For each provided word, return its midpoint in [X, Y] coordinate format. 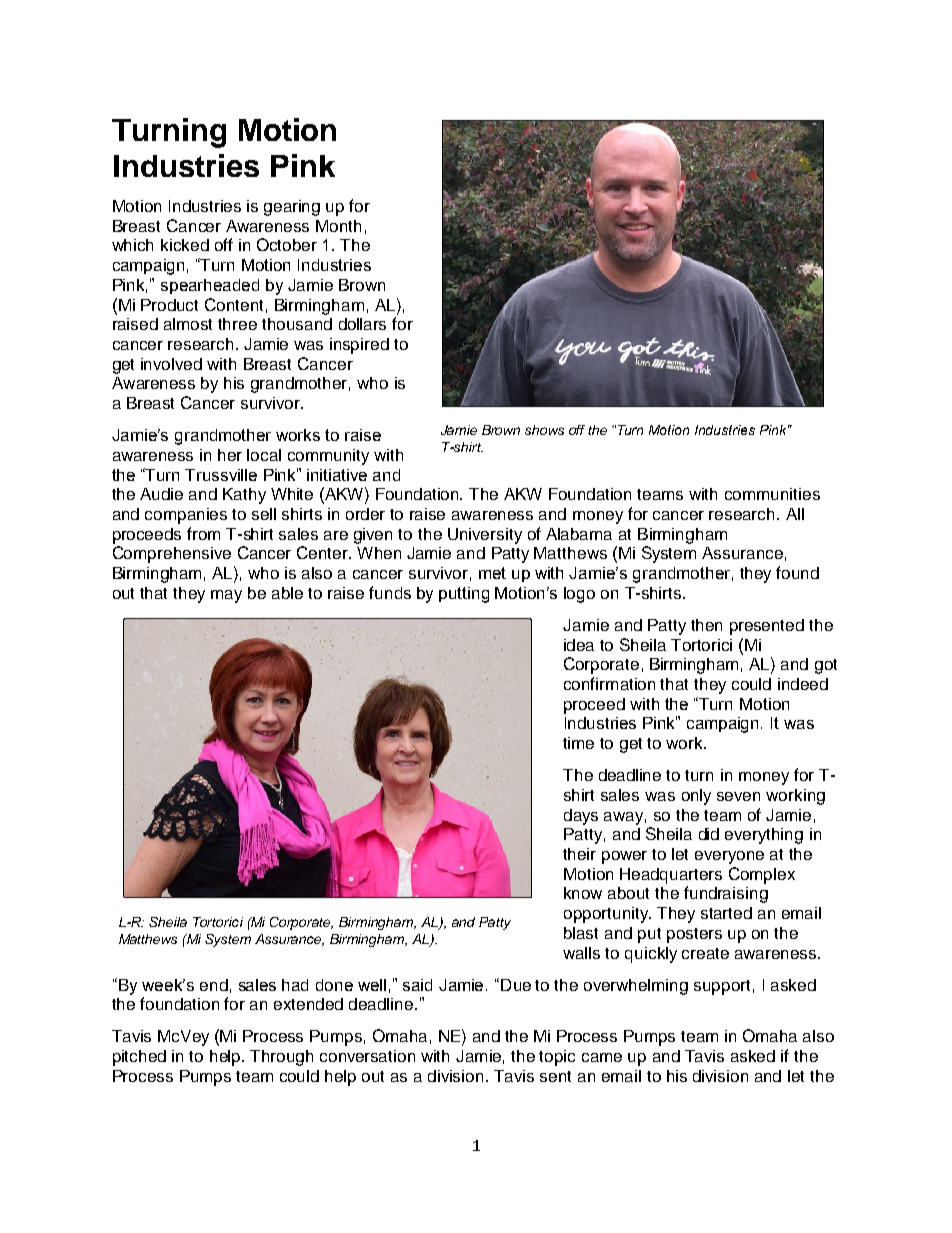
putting [464, 595]
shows [544, 430]
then [706, 625]
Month [338, 226]
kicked [185, 245]
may [226, 596]
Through [281, 1058]
